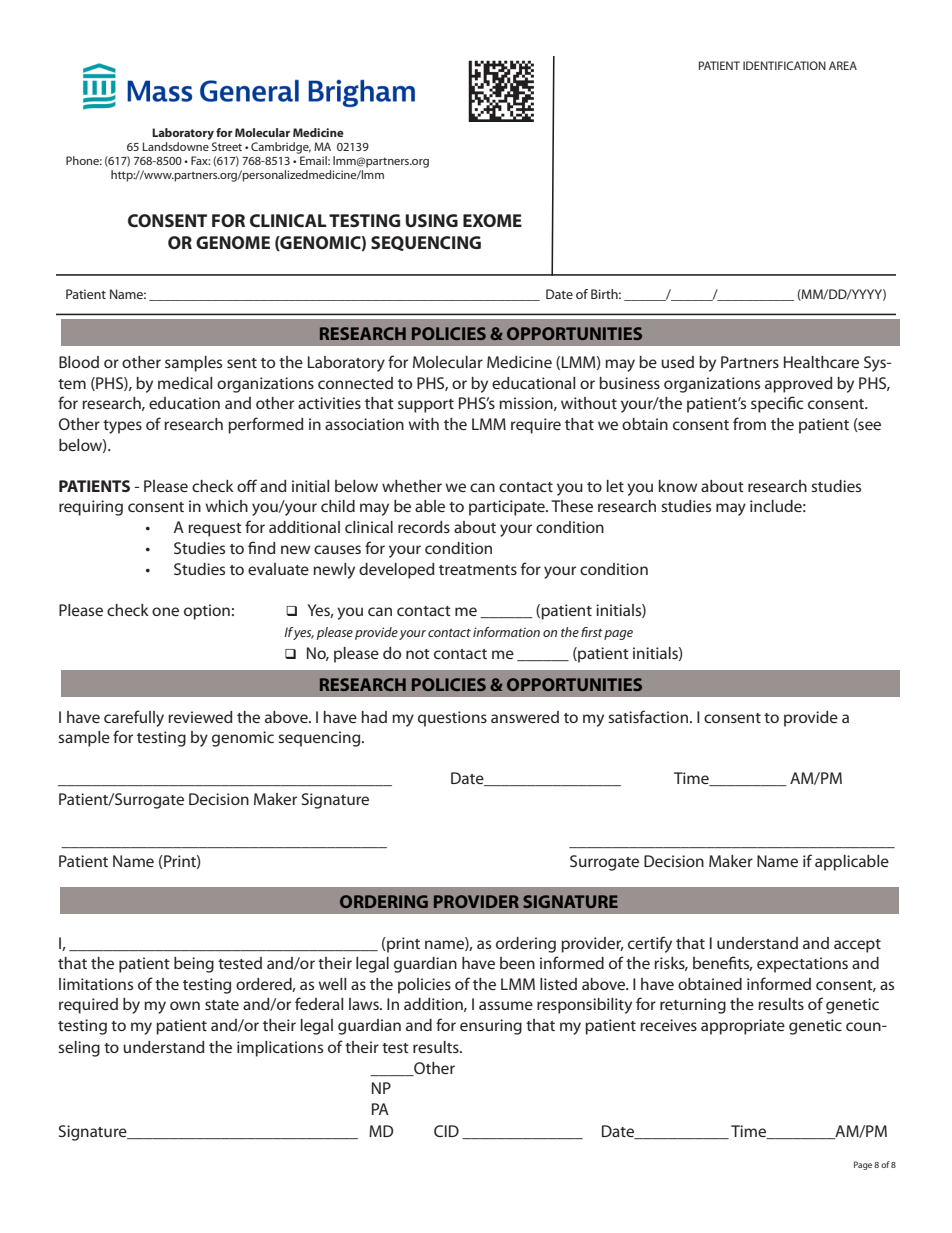 The height and width of the document is (1233, 952). Describe the element at coordinates (446, 1131) in the document. I see `CID` at that location.
